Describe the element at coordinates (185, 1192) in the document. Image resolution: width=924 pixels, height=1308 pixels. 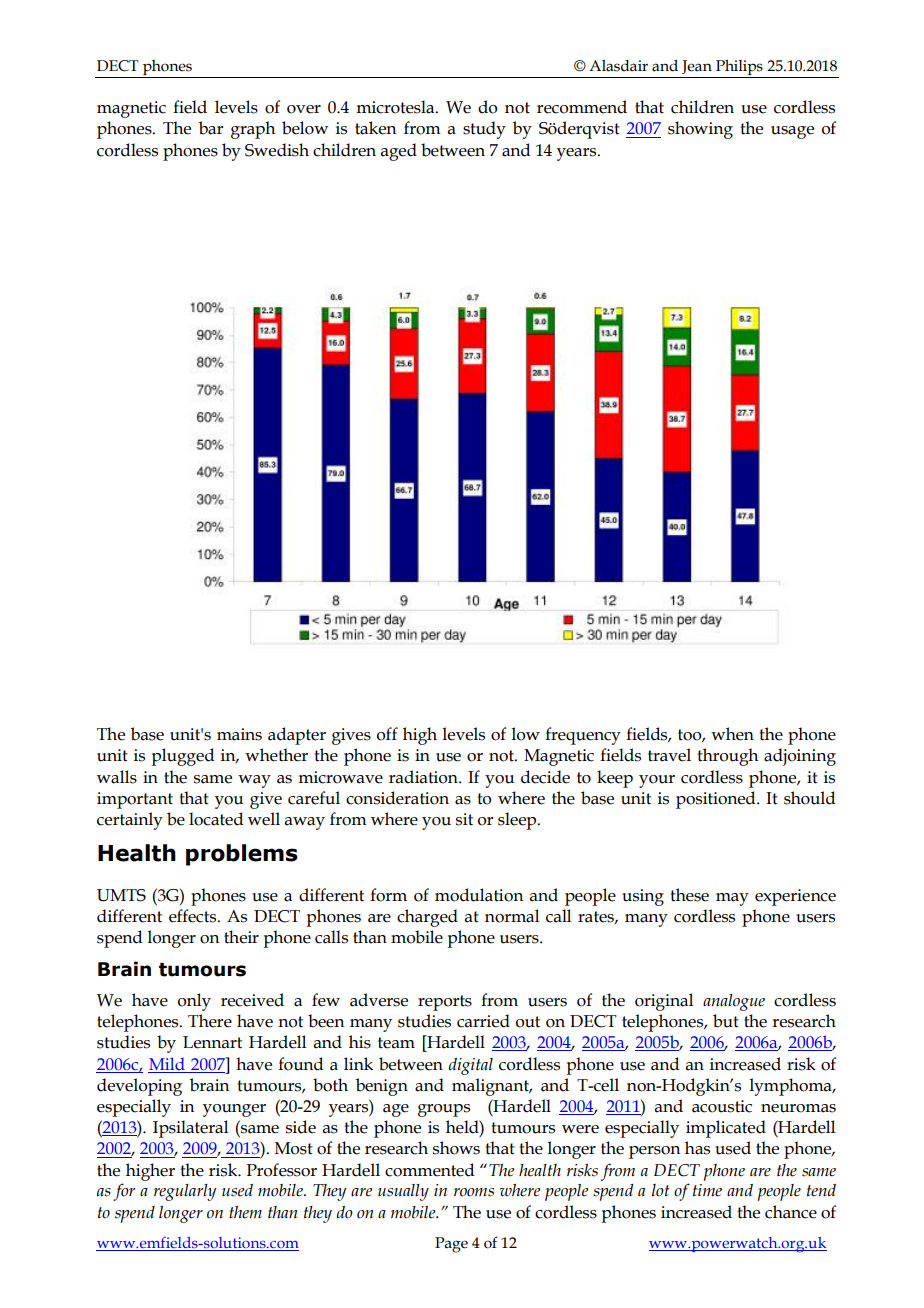
I see `regularly` at that location.
